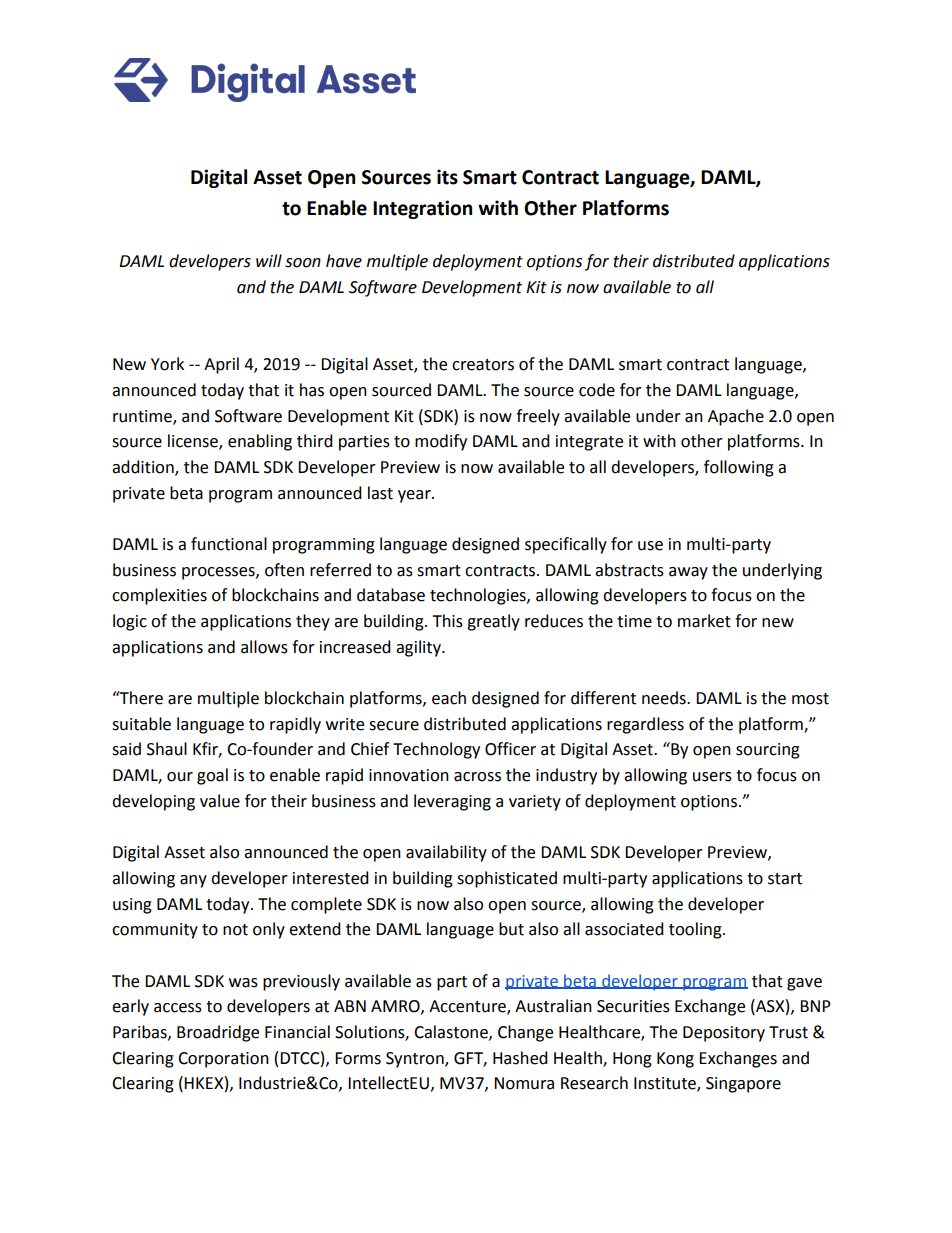 This document has width=952, height=1233. What do you see at coordinates (447, 177) in the document?
I see `its` at bounding box center [447, 177].
